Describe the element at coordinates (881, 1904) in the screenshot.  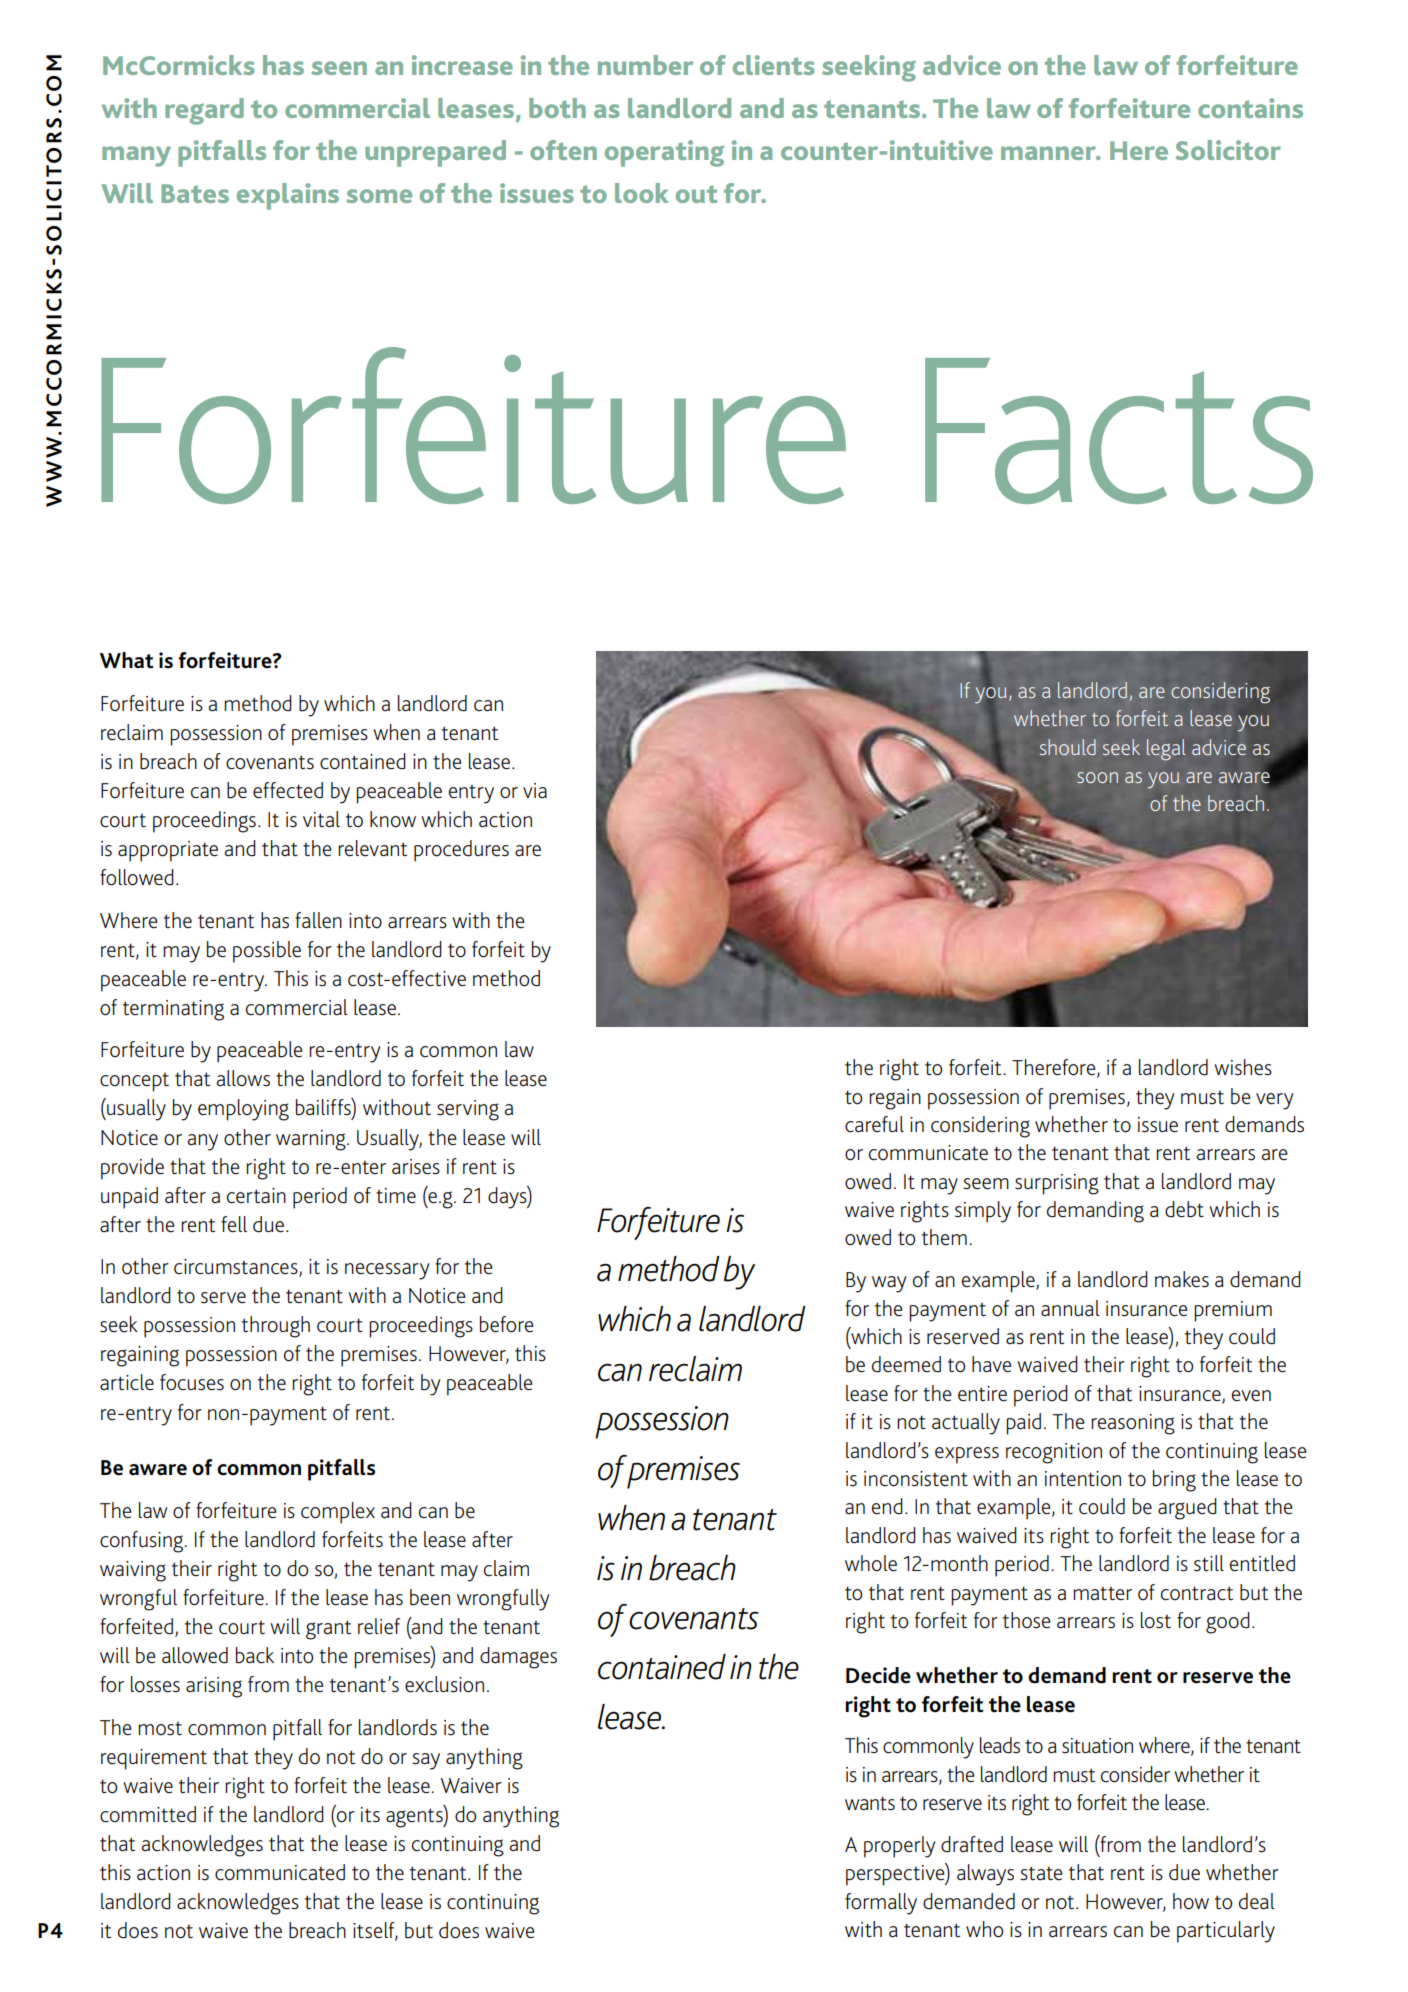
I see `formally` at that location.
